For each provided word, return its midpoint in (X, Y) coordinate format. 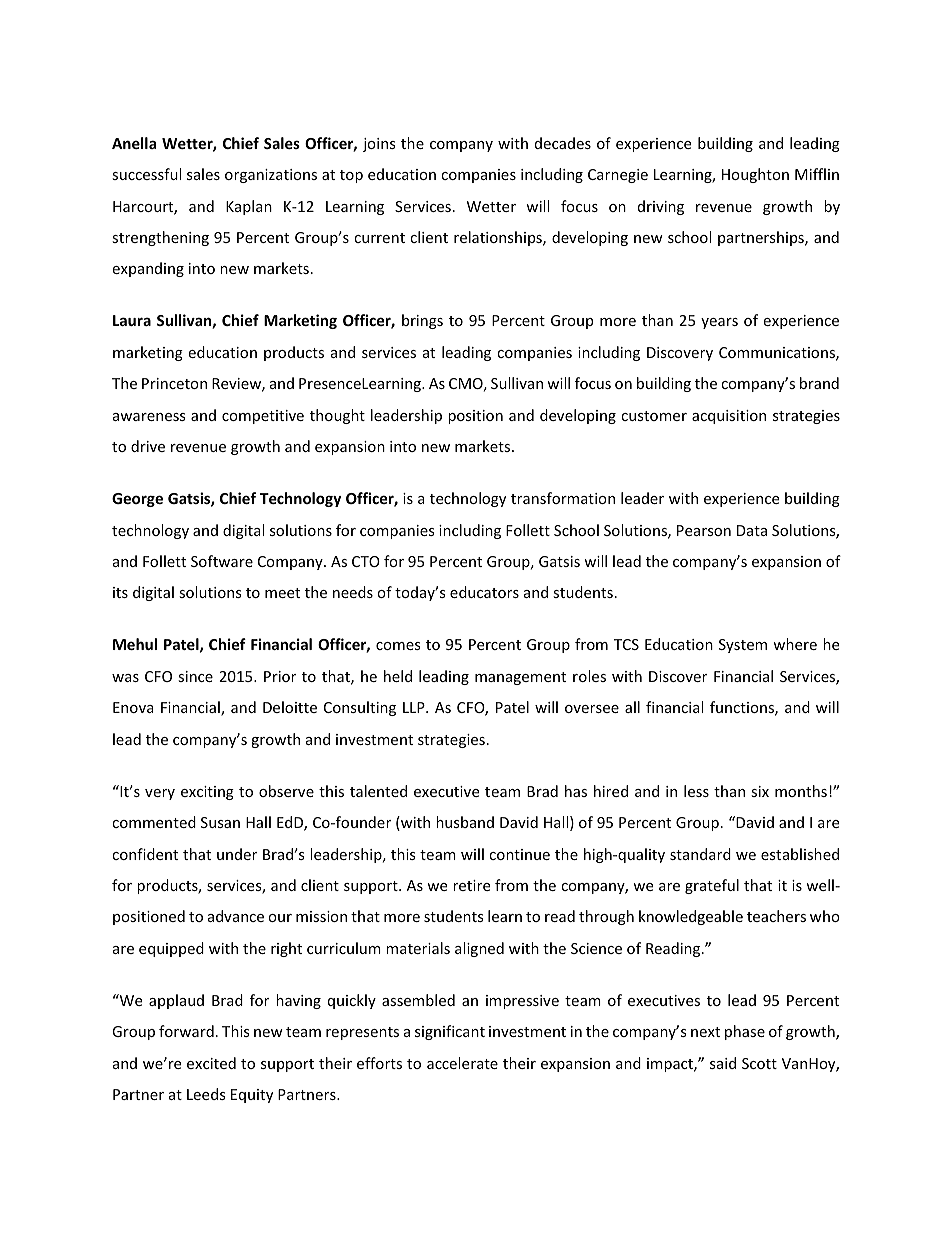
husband (465, 822)
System (743, 646)
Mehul (135, 644)
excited (211, 1063)
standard (700, 854)
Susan (220, 822)
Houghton (755, 175)
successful (146, 174)
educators (484, 592)
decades (563, 143)
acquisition (729, 417)
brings (422, 321)
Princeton (174, 383)
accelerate (462, 1063)
